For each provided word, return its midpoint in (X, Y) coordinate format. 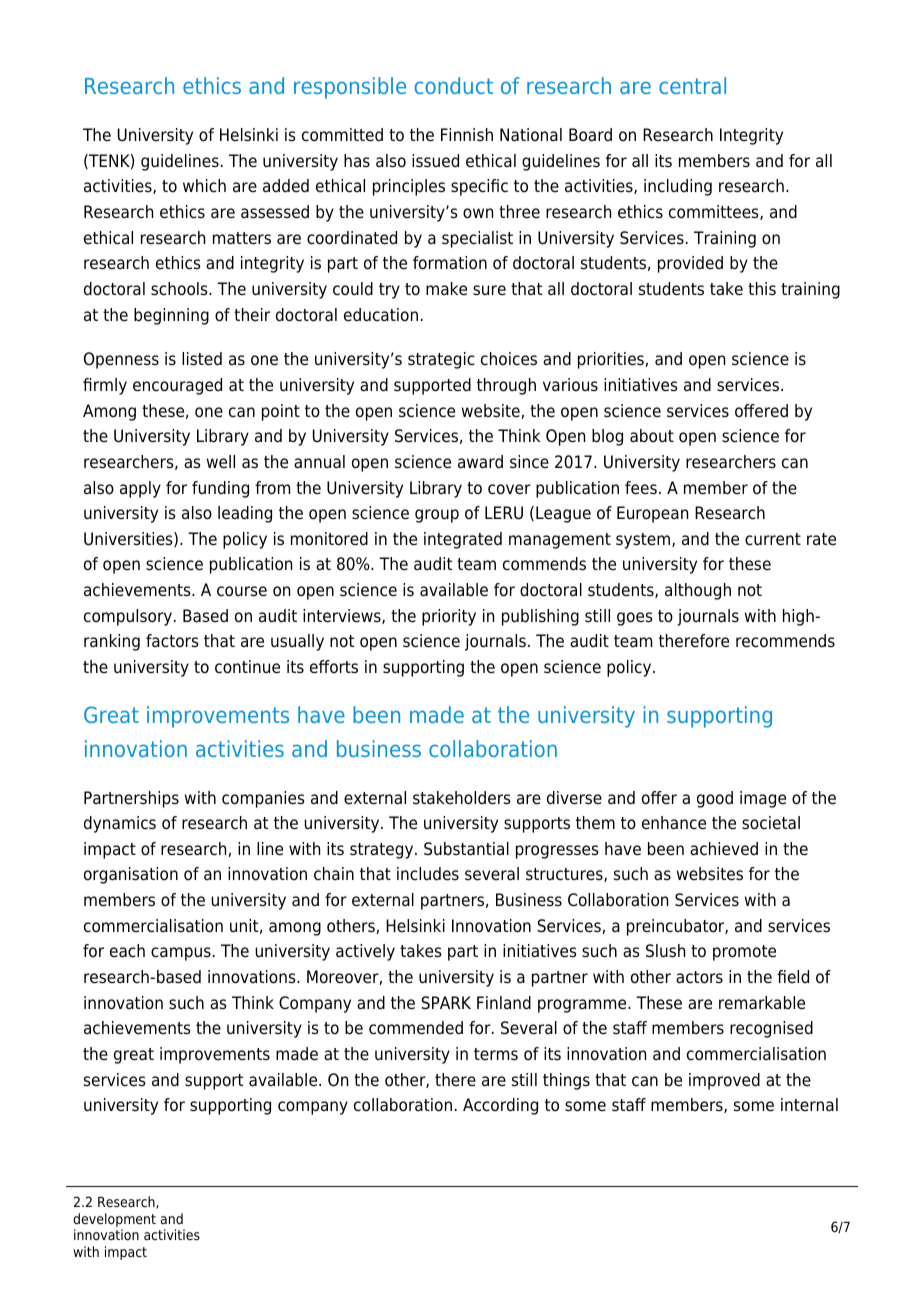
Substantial (466, 849)
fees (641, 488)
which (204, 186)
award (480, 462)
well (221, 462)
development (114, 1220)
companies (263, 799)
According (500, 1106)
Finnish (467, 135)
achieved (724, 849)
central (692, 85)
